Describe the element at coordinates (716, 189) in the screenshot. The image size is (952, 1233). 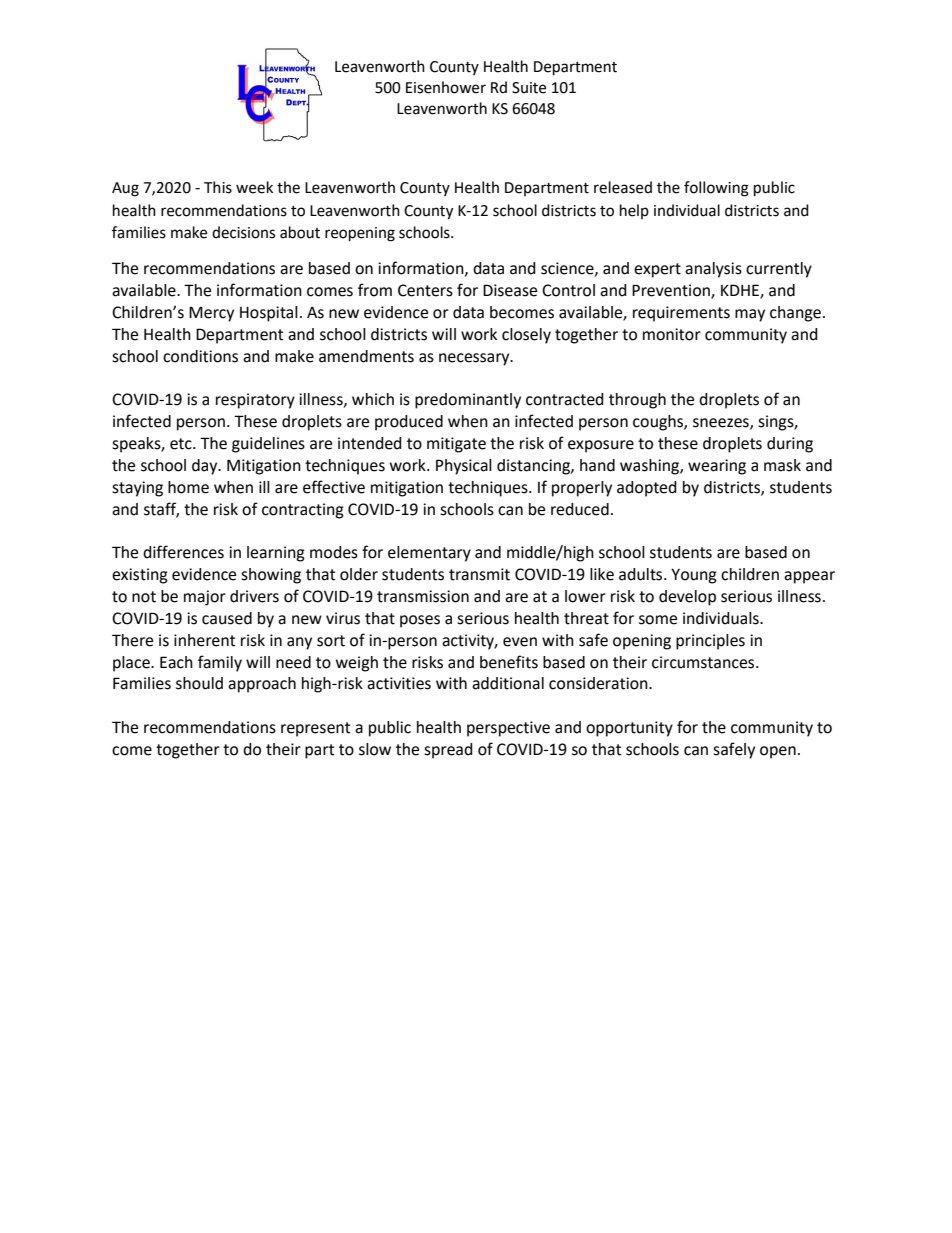
I see `following` at that location.
